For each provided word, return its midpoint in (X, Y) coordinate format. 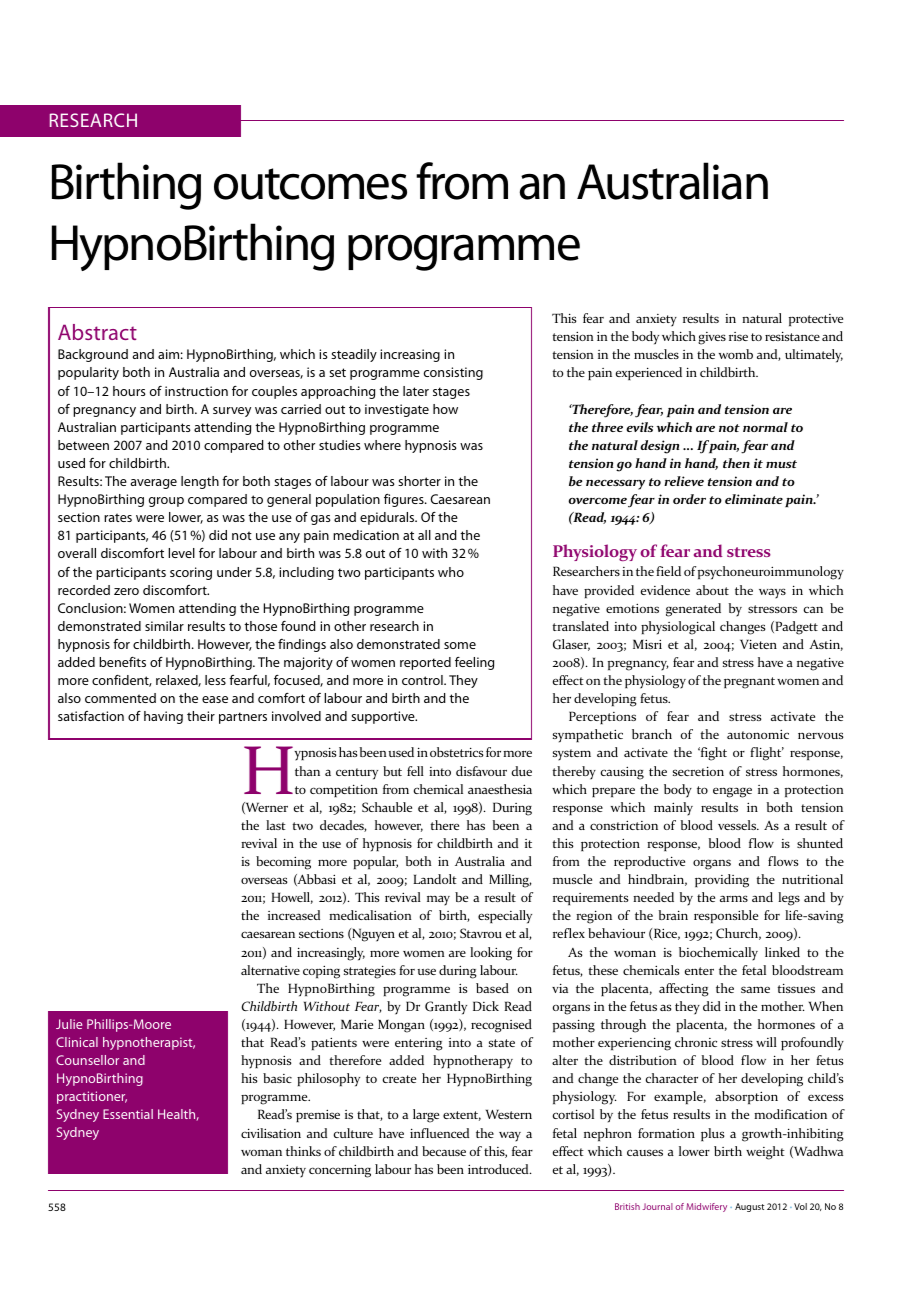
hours (129, 391)
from (462, 181)
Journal (657, 1206)
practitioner (92, 1097)
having (163, 717)
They (463, 681)
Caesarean (460, 499)
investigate (397, 410)
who (451, 572)
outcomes (310, 184)
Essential (128, 1114)
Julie (69, 1024)
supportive (384, 717)
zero (126, 591)
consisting (453, 373)
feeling (474, 663)
